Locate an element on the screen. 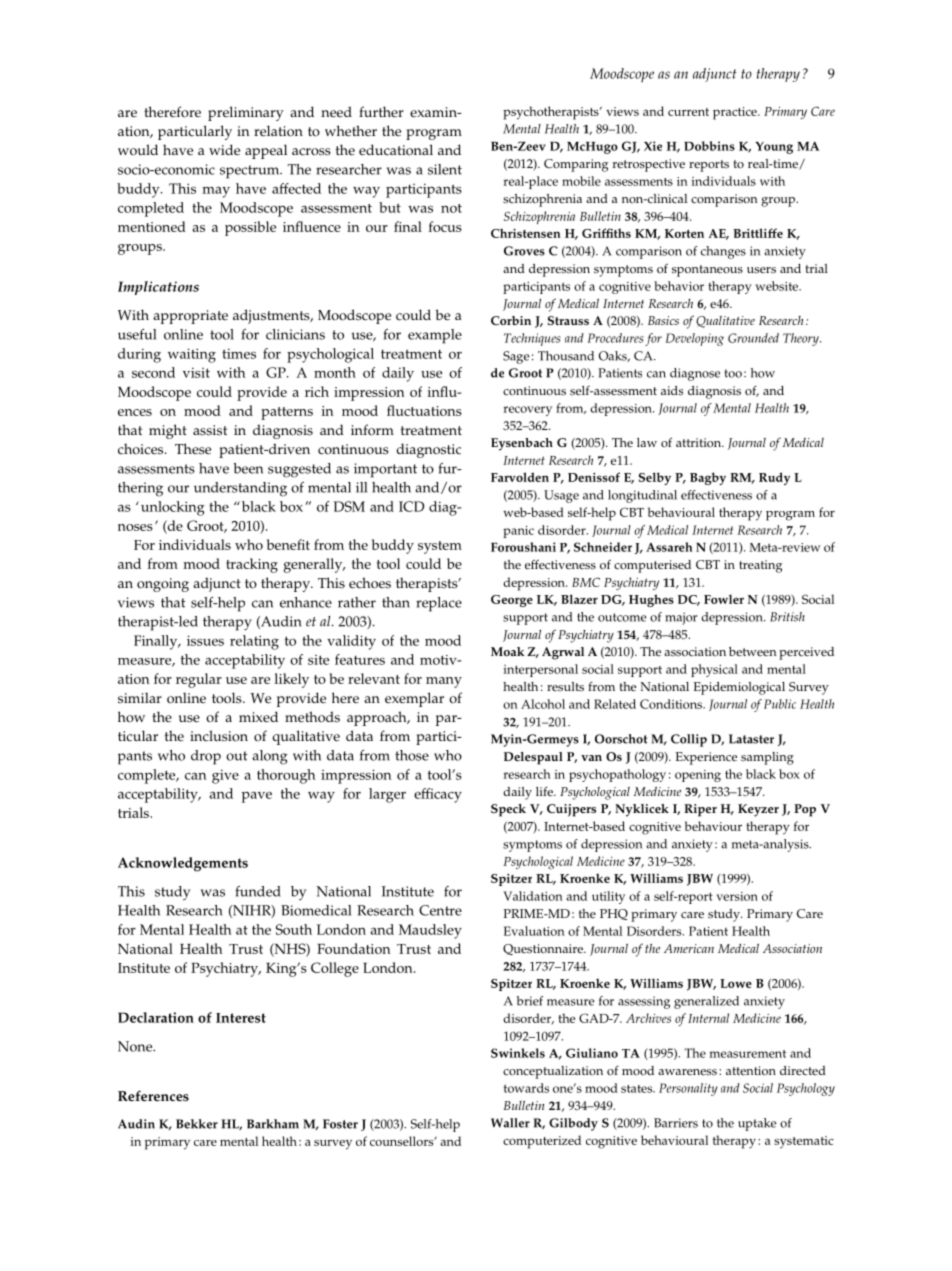 Image resolution: width=952 pixels, height=1271 pixels. Dobbins is located at coordinates (709, 146).
